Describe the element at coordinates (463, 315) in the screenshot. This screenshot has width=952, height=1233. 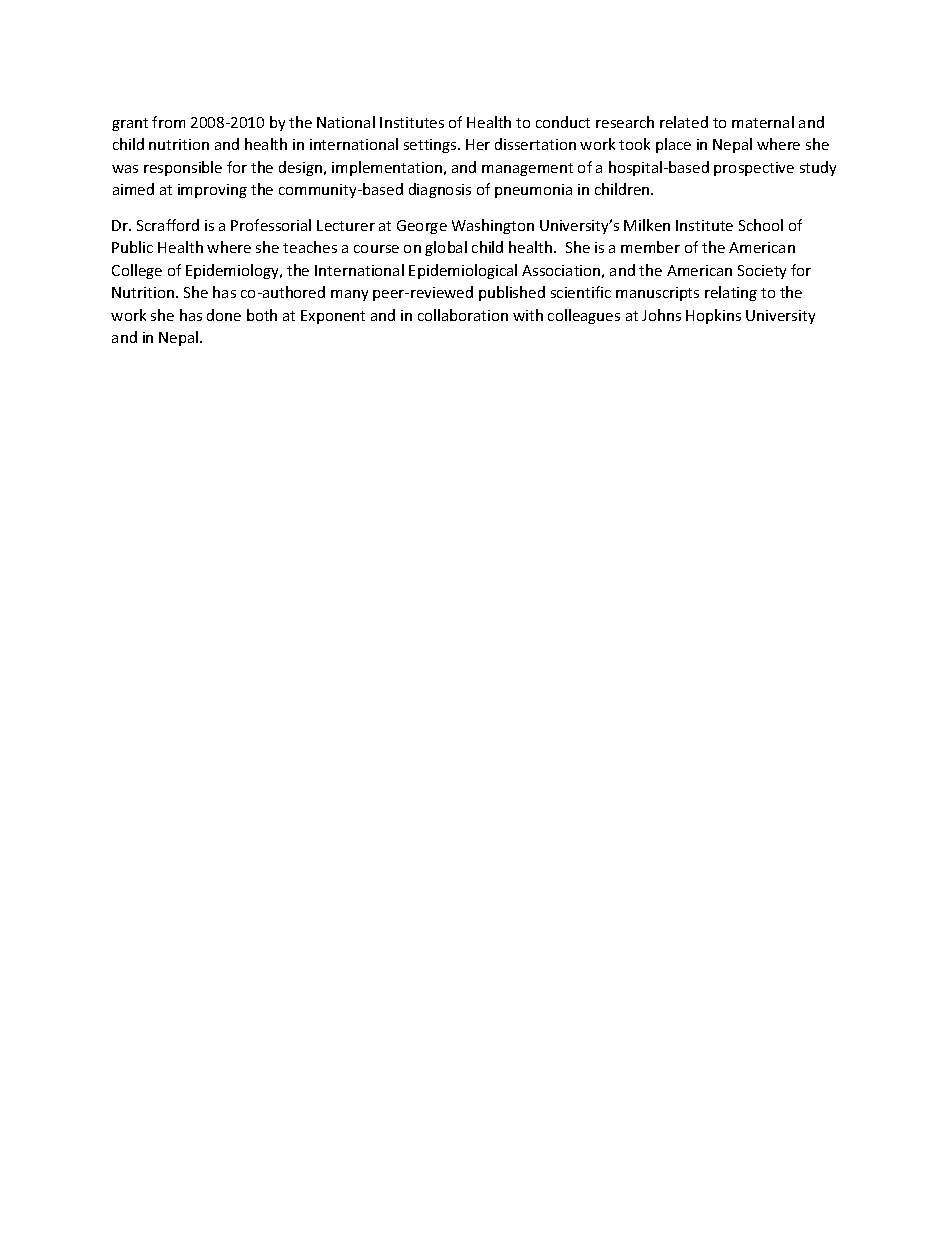
I see `collaboration` at that location.
